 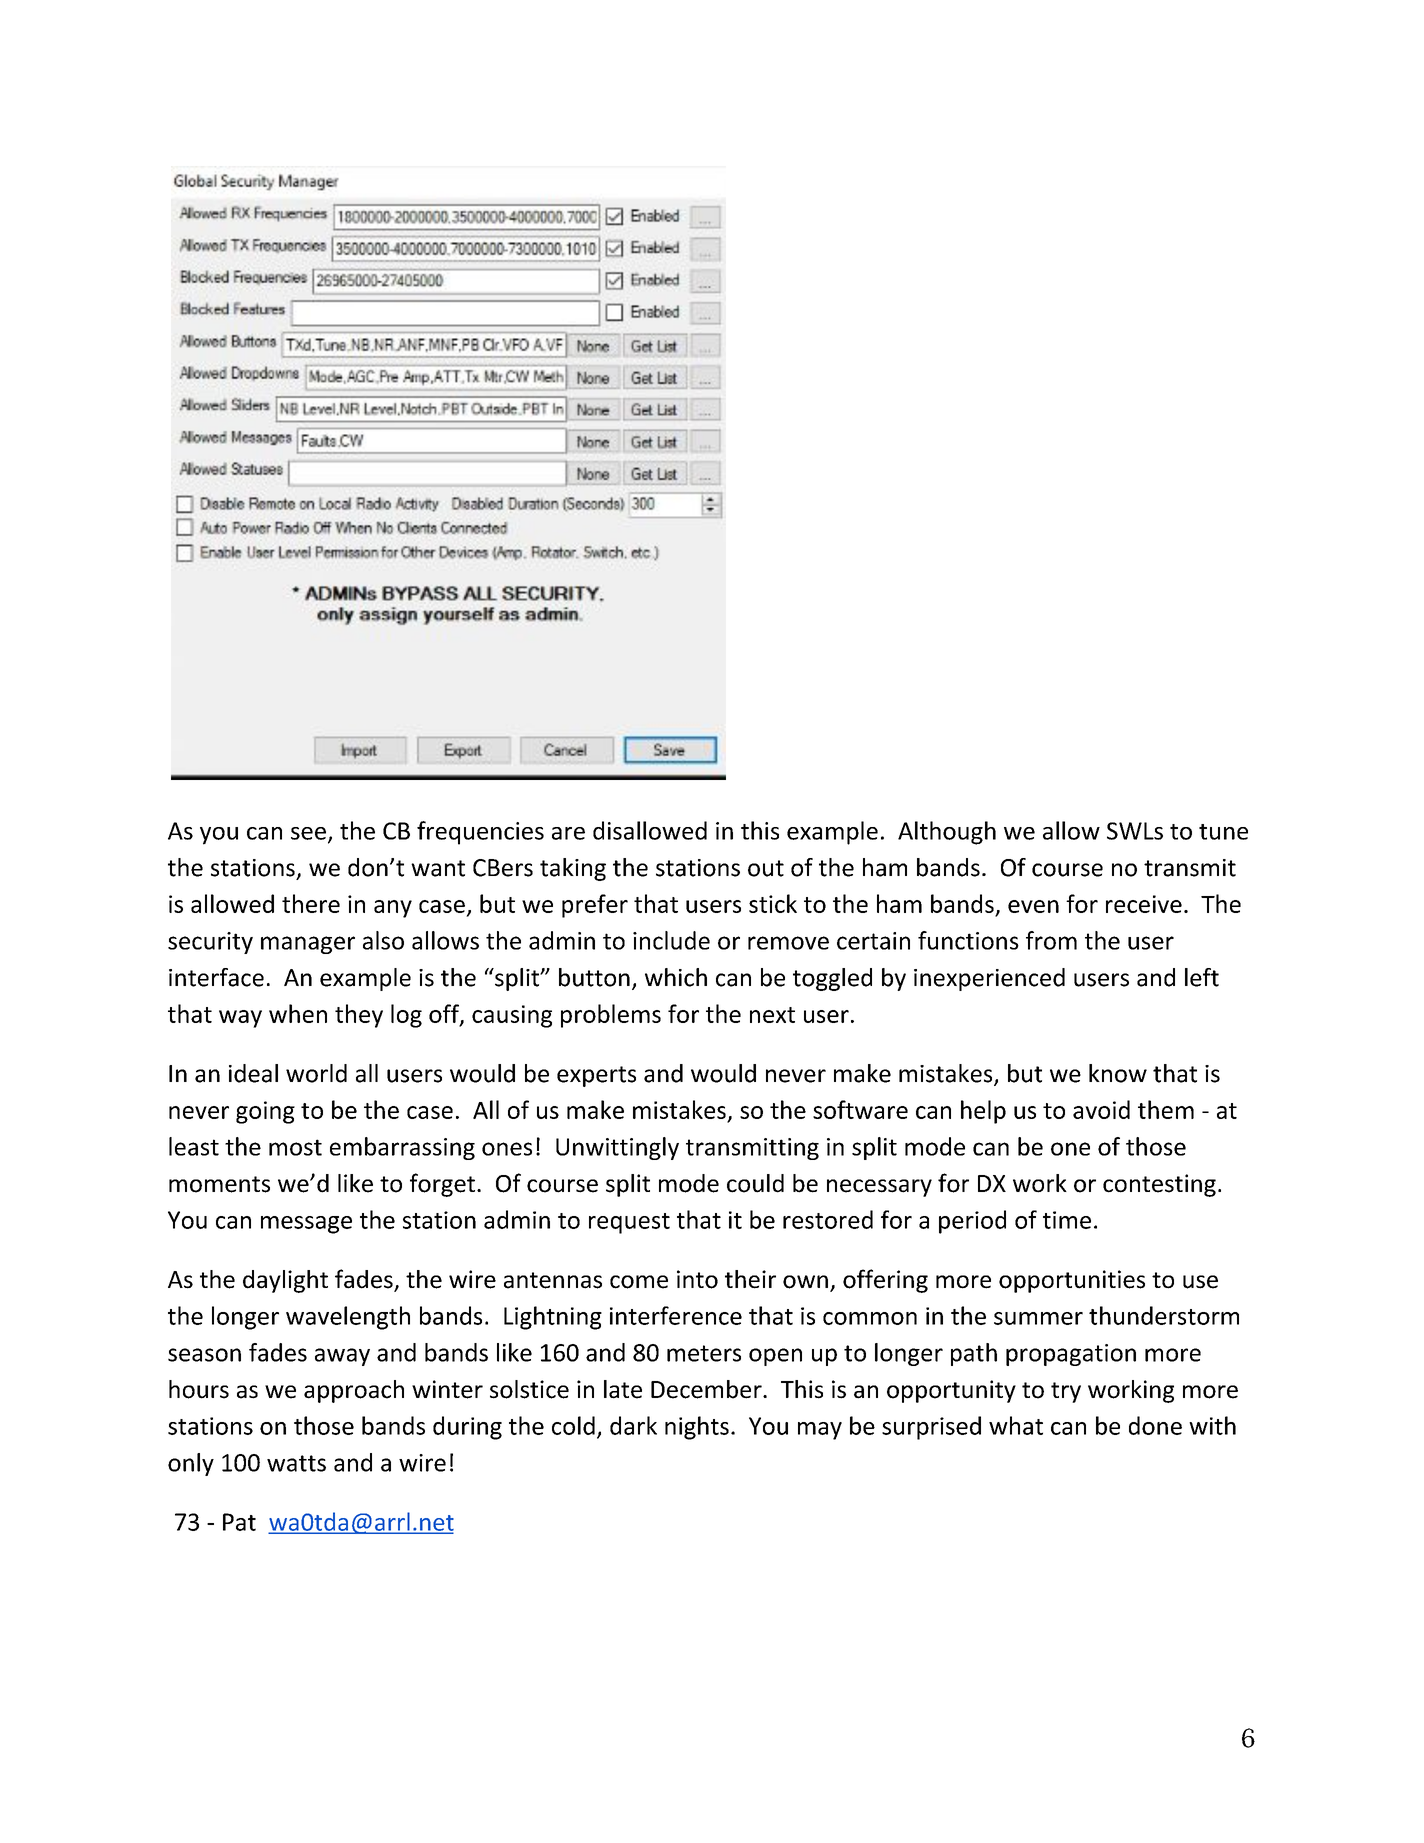 What do you see at coordinates (1101, 1109) in the document?
I see `avoid` at bounding box center [1101, 1109].
